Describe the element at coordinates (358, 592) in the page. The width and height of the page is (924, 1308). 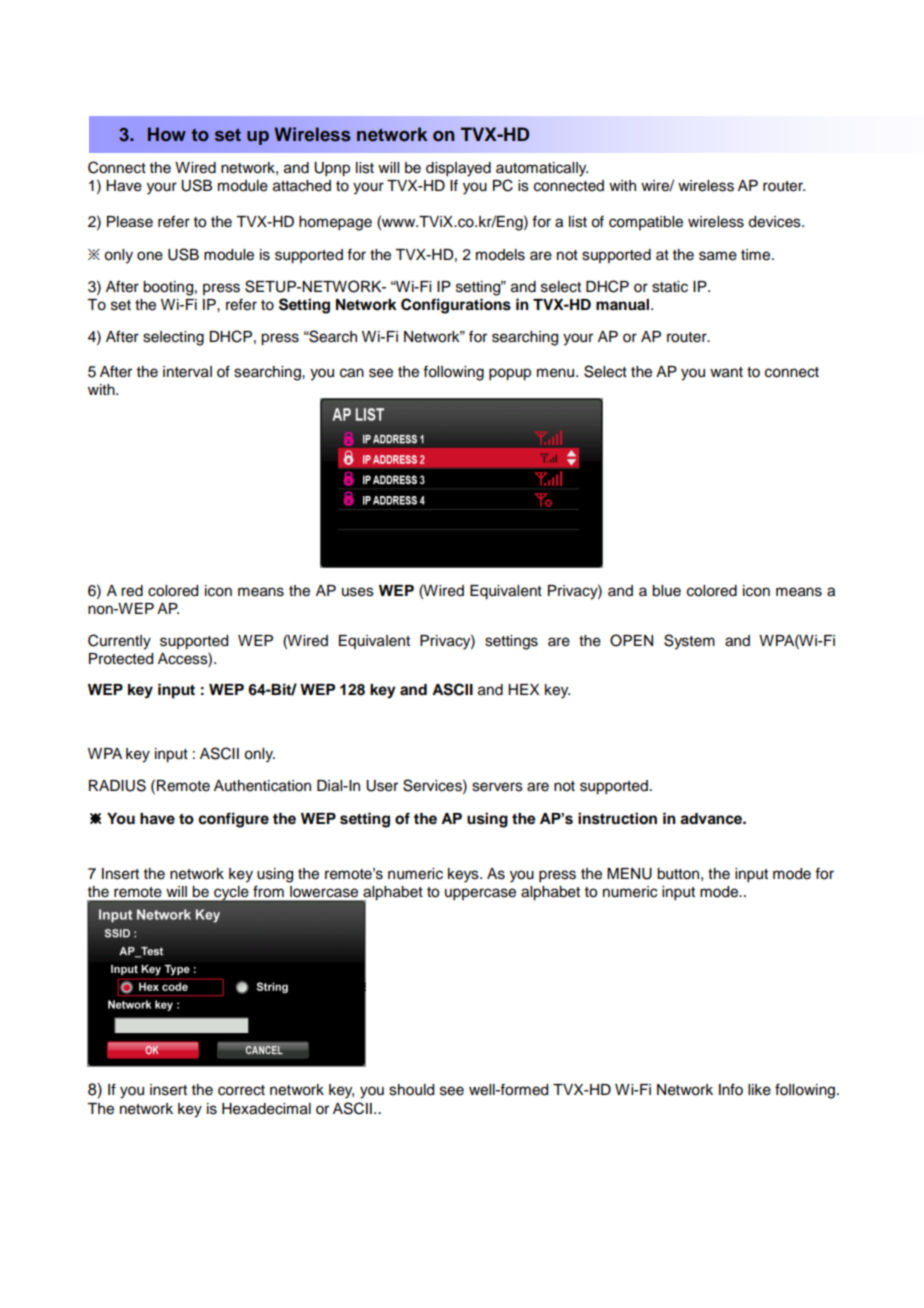
I see `uses` at that location.
